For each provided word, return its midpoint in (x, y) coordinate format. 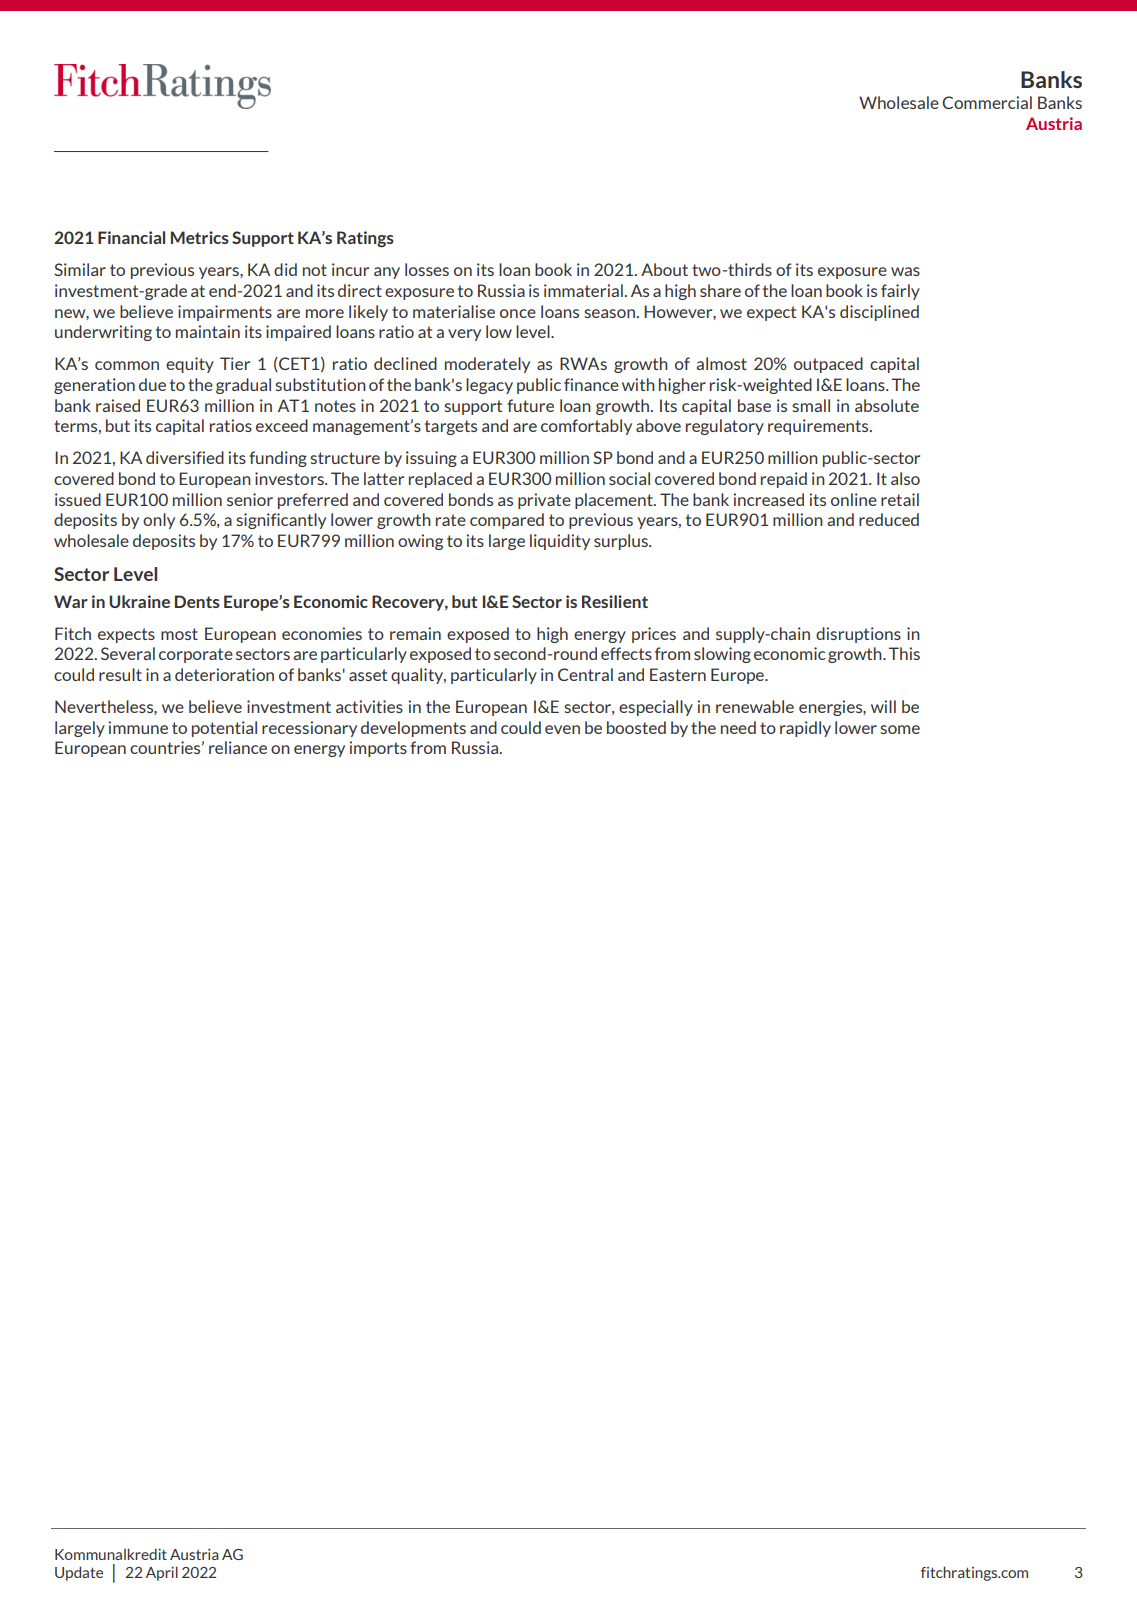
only (159, 521)
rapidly (805, 729)
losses (427, 269)
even (562, 729)
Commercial (987, 102)
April (162, 1573)
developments (413, 729)
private (544, 501)
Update (79, 1573)
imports (378, 749)
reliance (238, 747)
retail (900, 499)
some (900, 729)
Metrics (200, 237)
